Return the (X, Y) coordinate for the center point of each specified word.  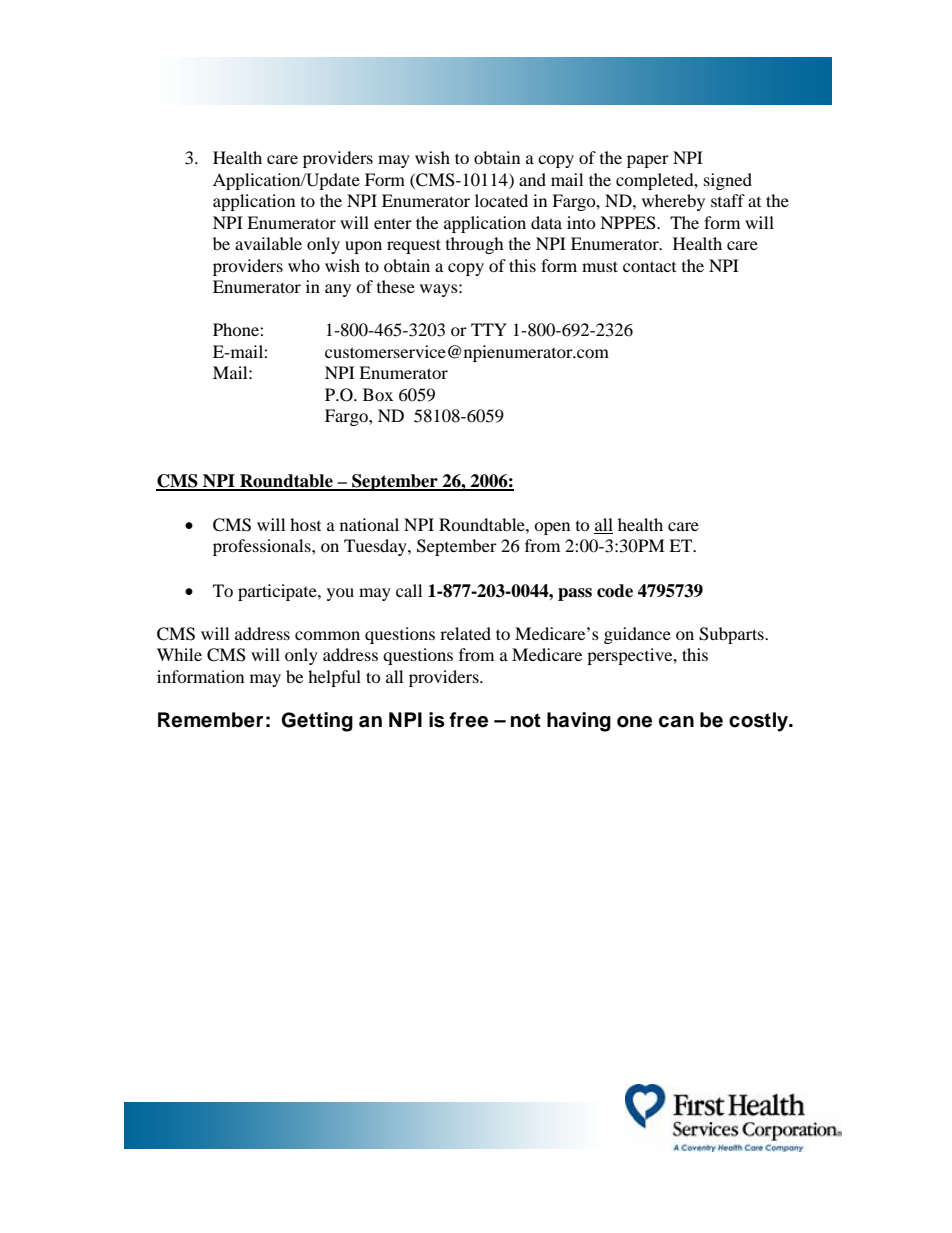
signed (728, 181)
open (552, 528)
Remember (210, 720)
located (501, 200)
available (268, 243)
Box (378, 394)
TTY (489, 329)
